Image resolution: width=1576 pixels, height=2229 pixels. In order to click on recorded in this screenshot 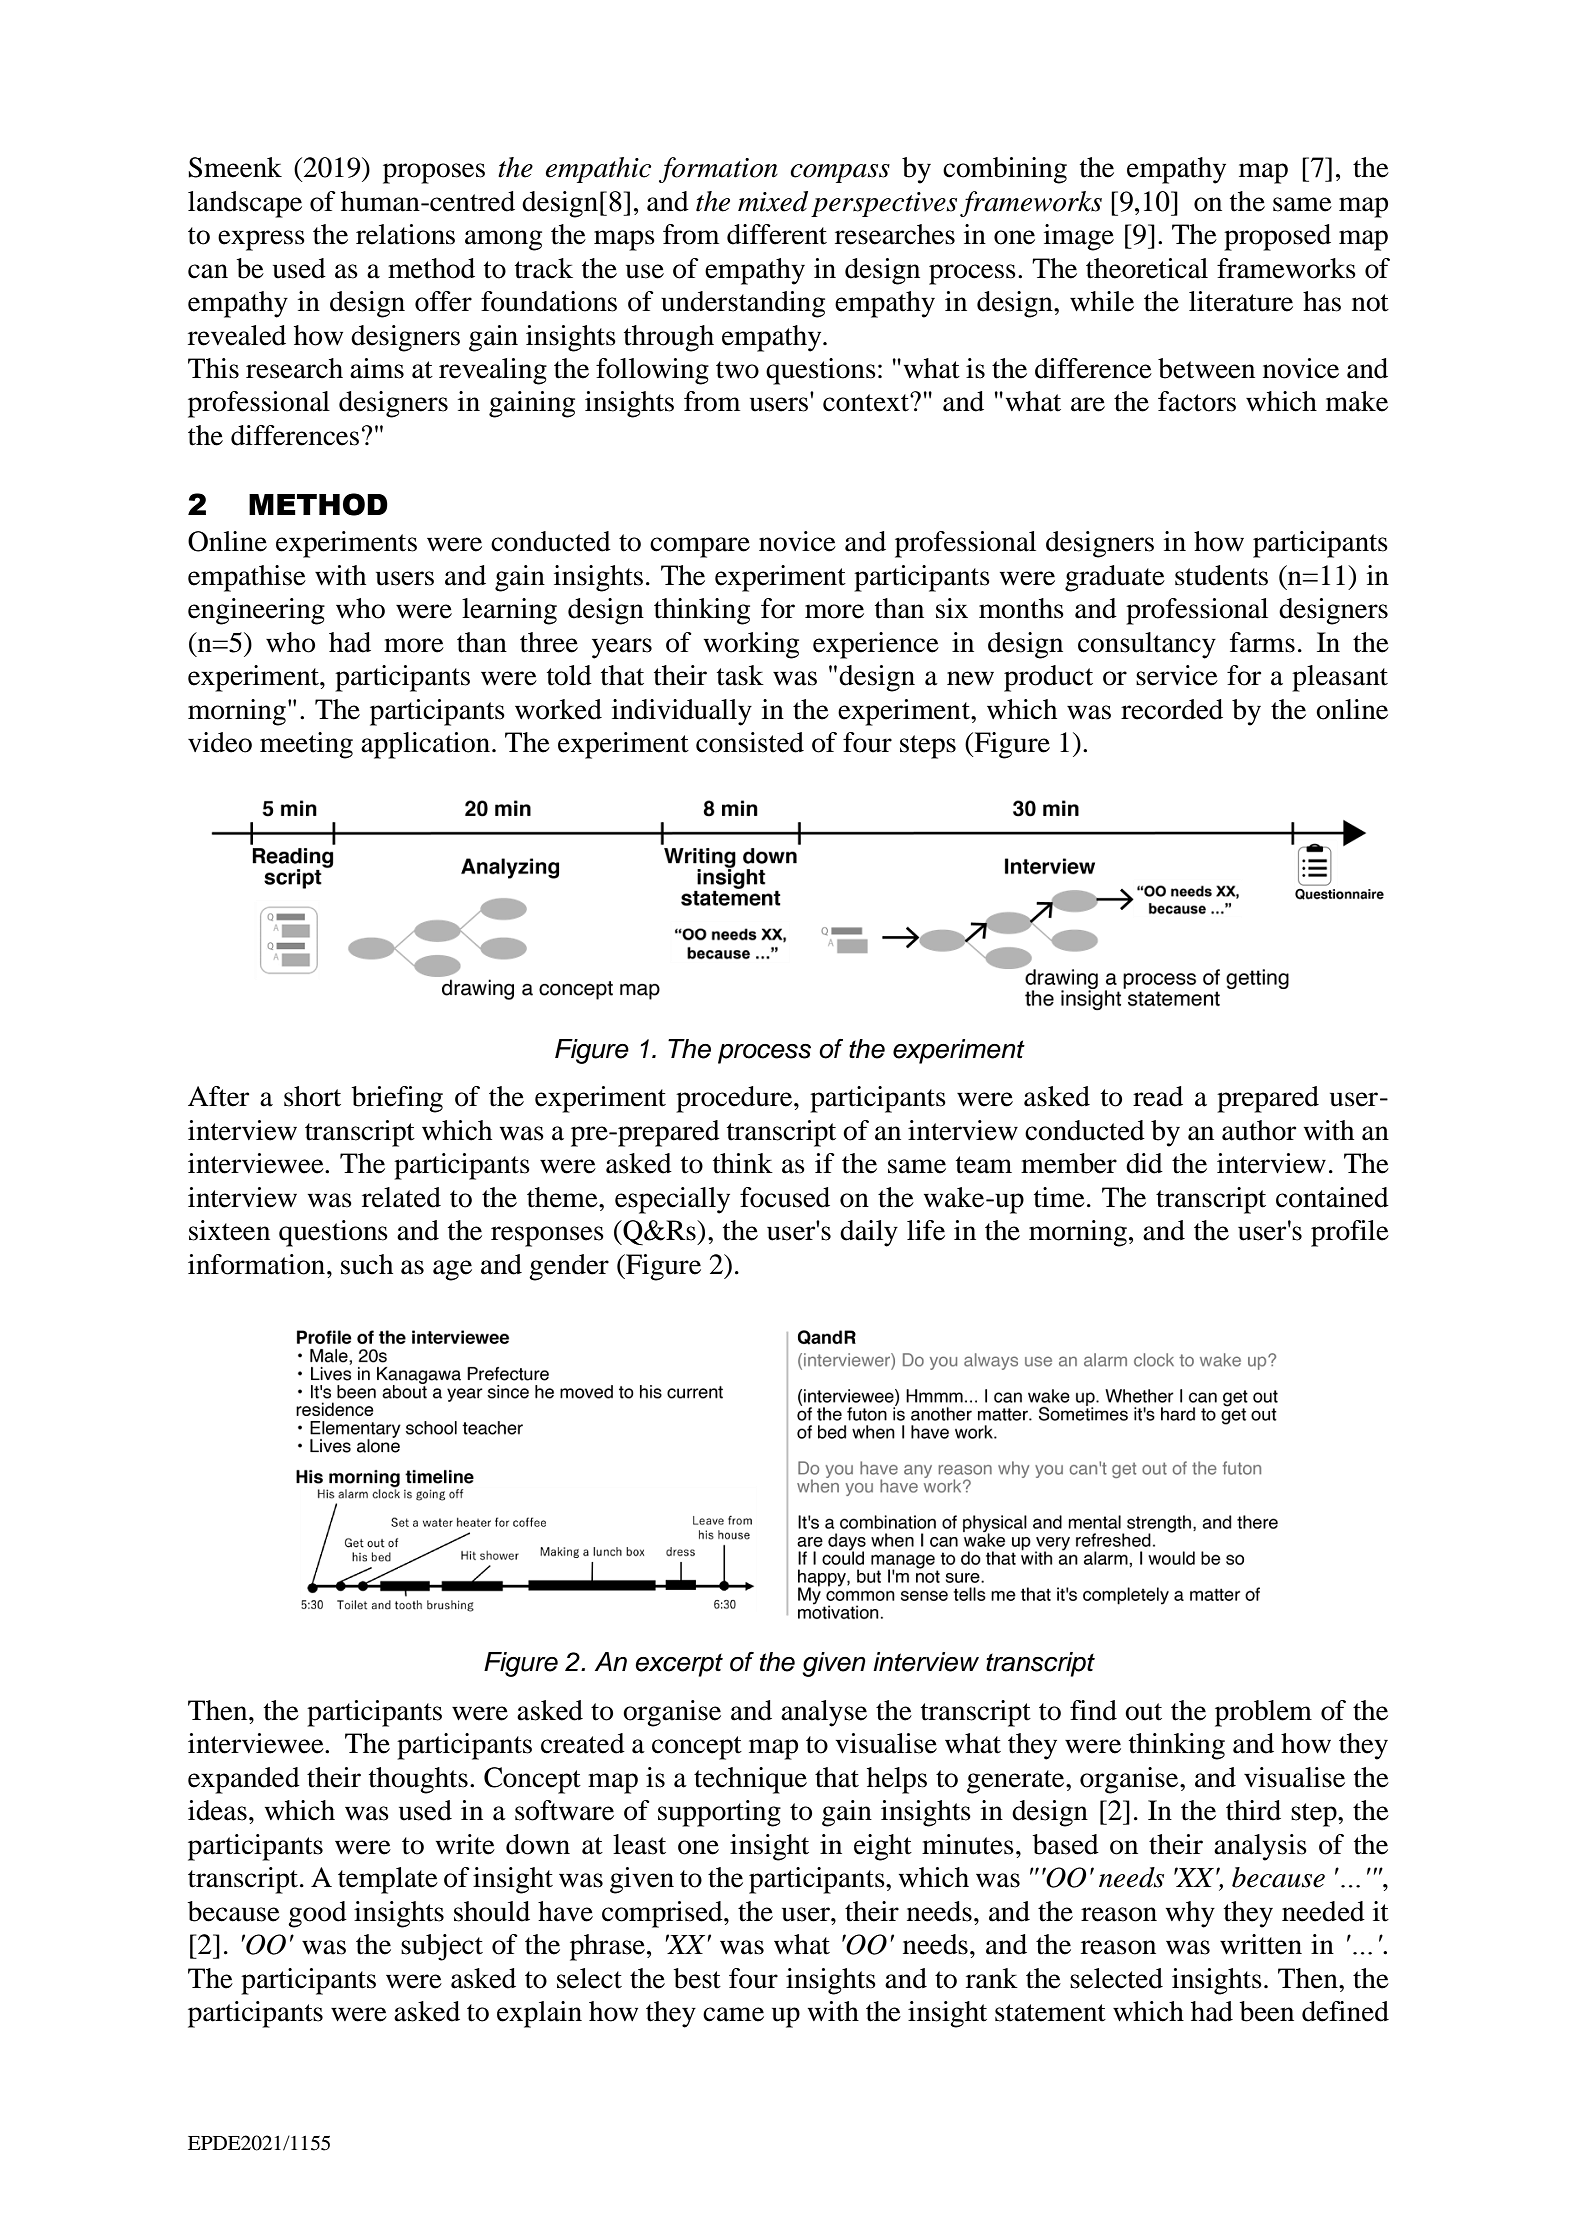, I will do `click(1172, 709)`.
